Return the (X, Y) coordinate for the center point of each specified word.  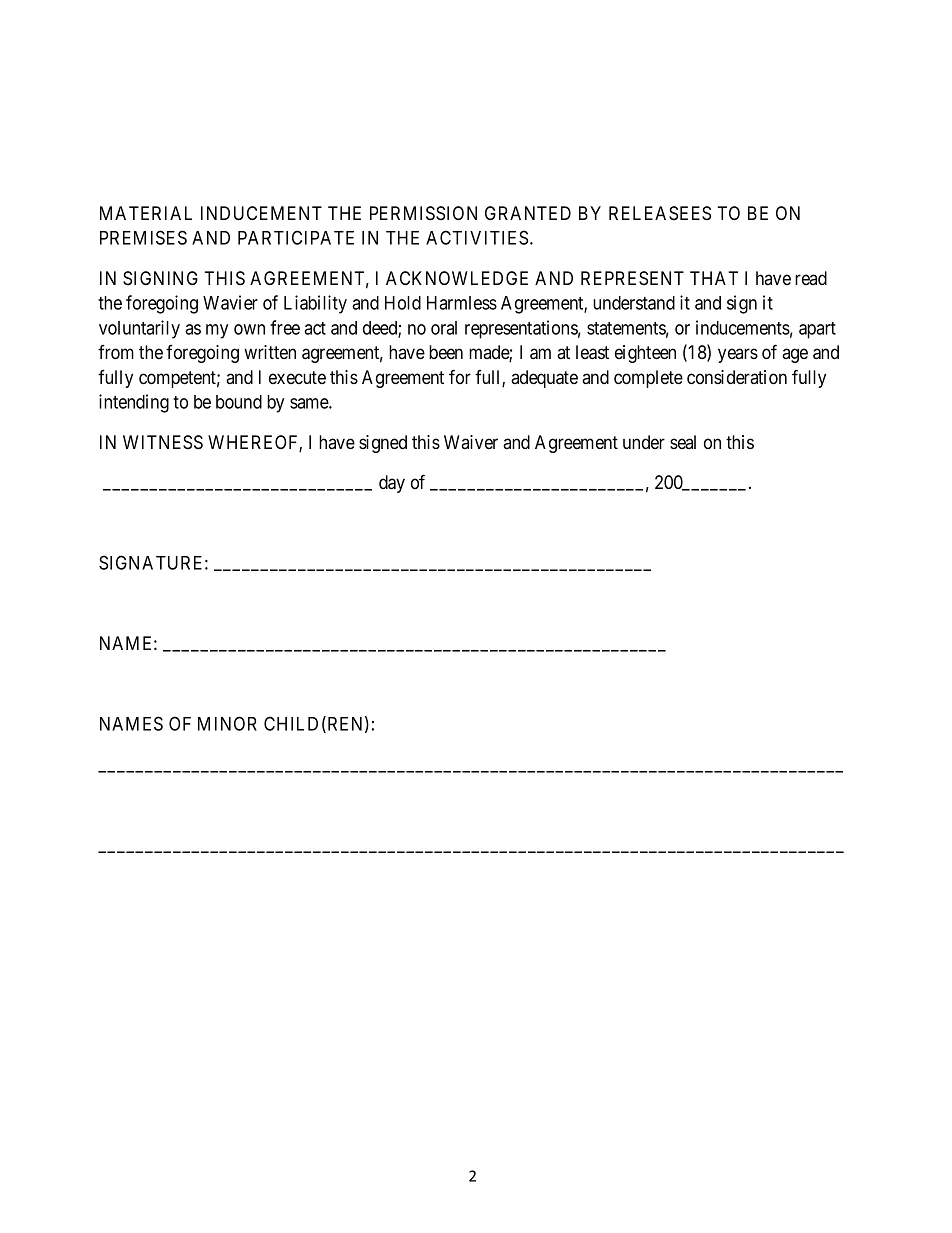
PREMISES (143, 237)
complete (648, 379)
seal (683, 442)
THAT (714, 278)
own (249, 329)
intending (134, 403)
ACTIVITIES (477, 237)
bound (239, 402)
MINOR (227, 723)
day (392, 484)
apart (817, 330)
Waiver (471, 442)
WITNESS (163, 442)
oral (444, 328)
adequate (544, 379)
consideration (737, 377)
